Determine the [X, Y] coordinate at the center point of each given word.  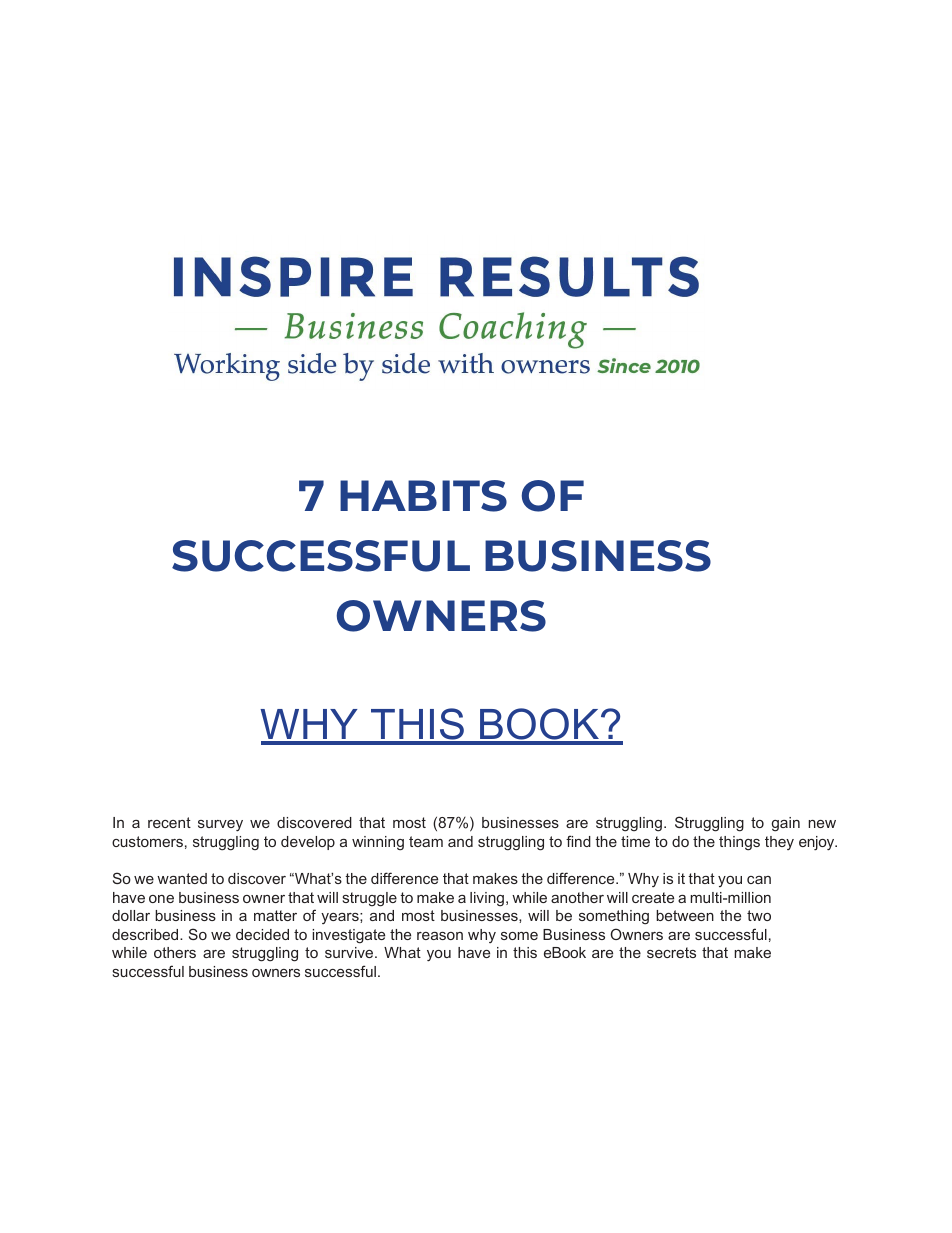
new [822, 824]
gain [786, 824]
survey [220, 826]
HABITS [423, 496]
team [426, 841]
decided [262, 934]
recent [169, 822]
